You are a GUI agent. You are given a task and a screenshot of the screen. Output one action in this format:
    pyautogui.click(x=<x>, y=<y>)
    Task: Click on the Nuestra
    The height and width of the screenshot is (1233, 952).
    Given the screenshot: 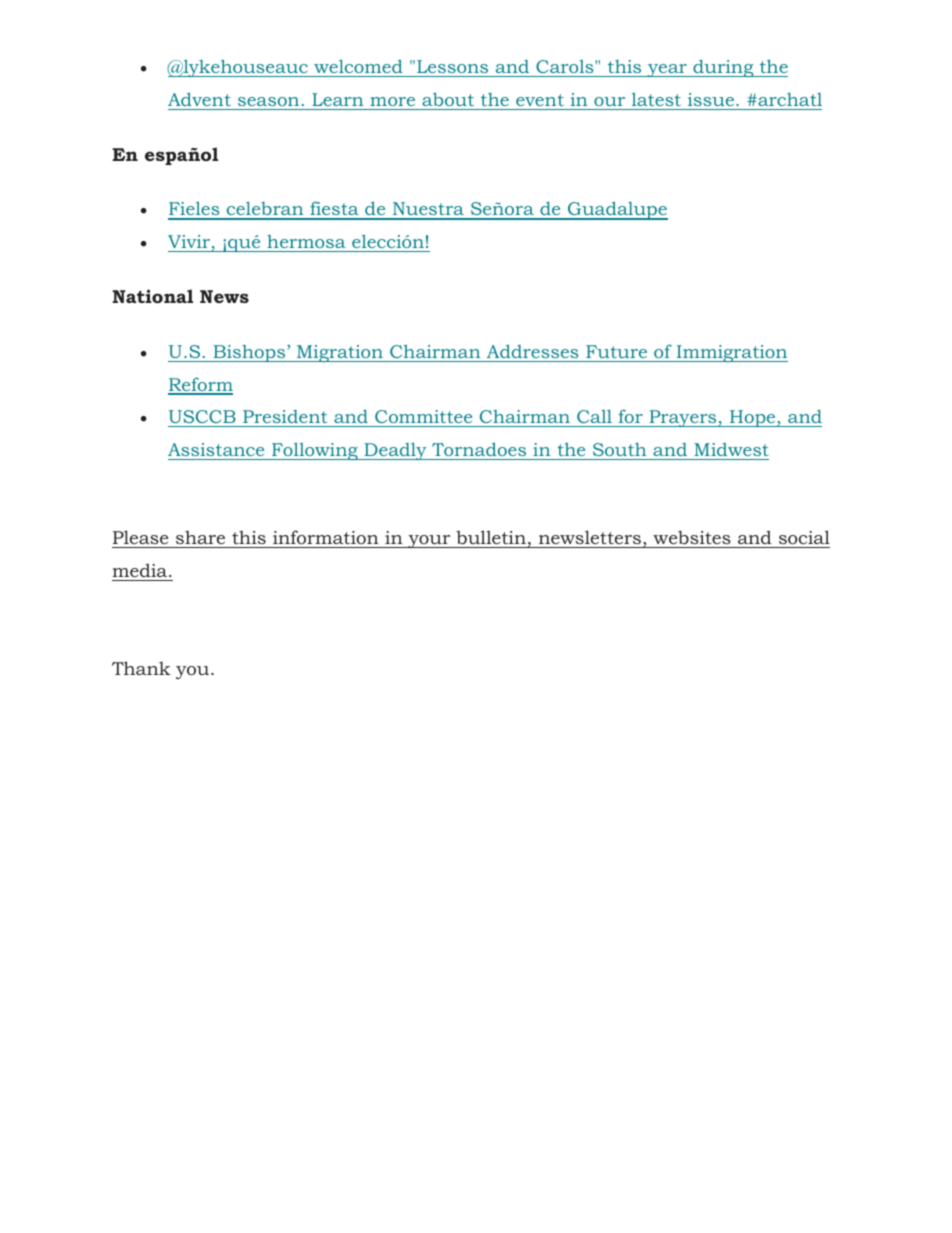 What is the action you would take?
    pyautogui.click(x=428, y=210)
